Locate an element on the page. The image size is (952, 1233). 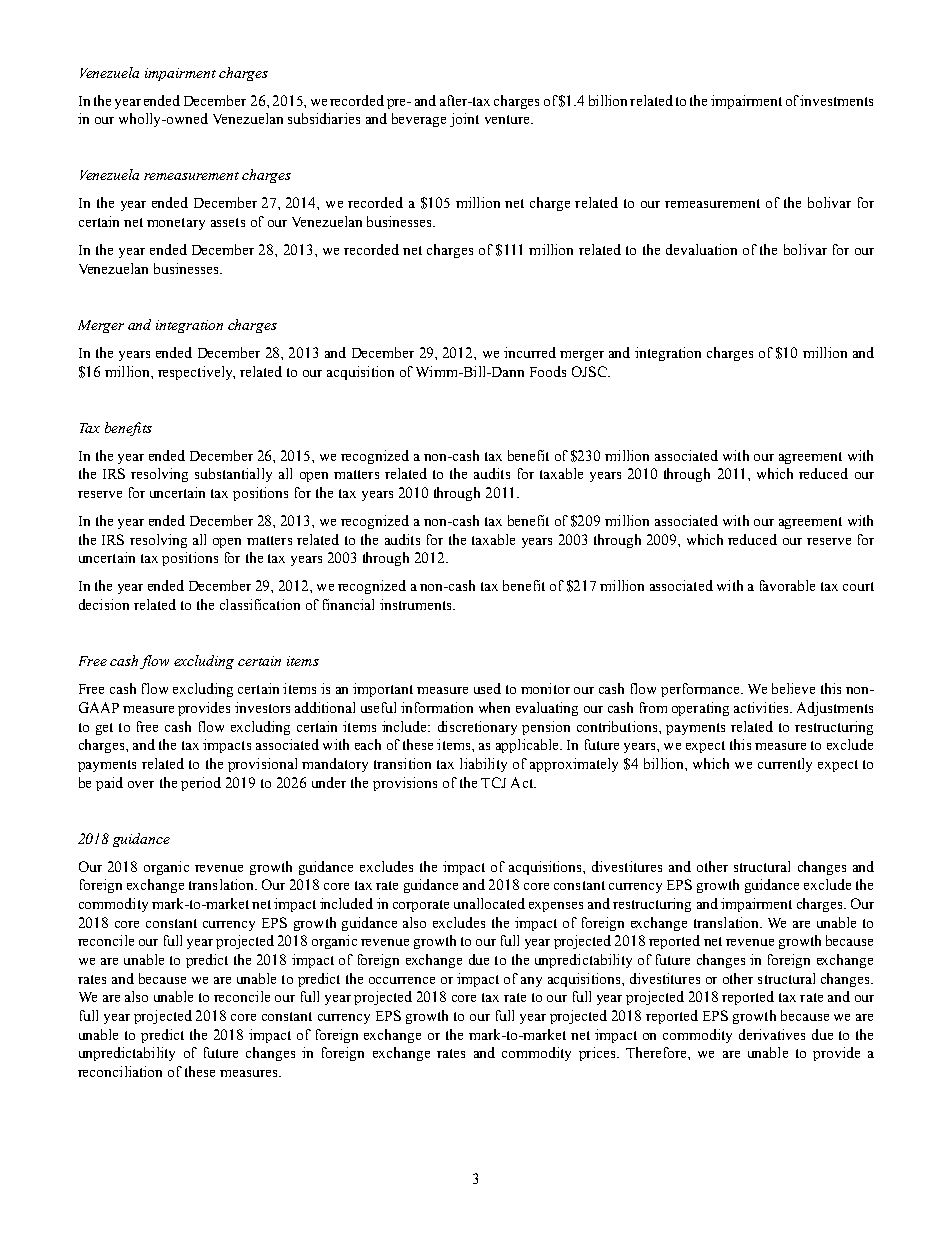
reconciliation is located at coordinates (120, 1071).
